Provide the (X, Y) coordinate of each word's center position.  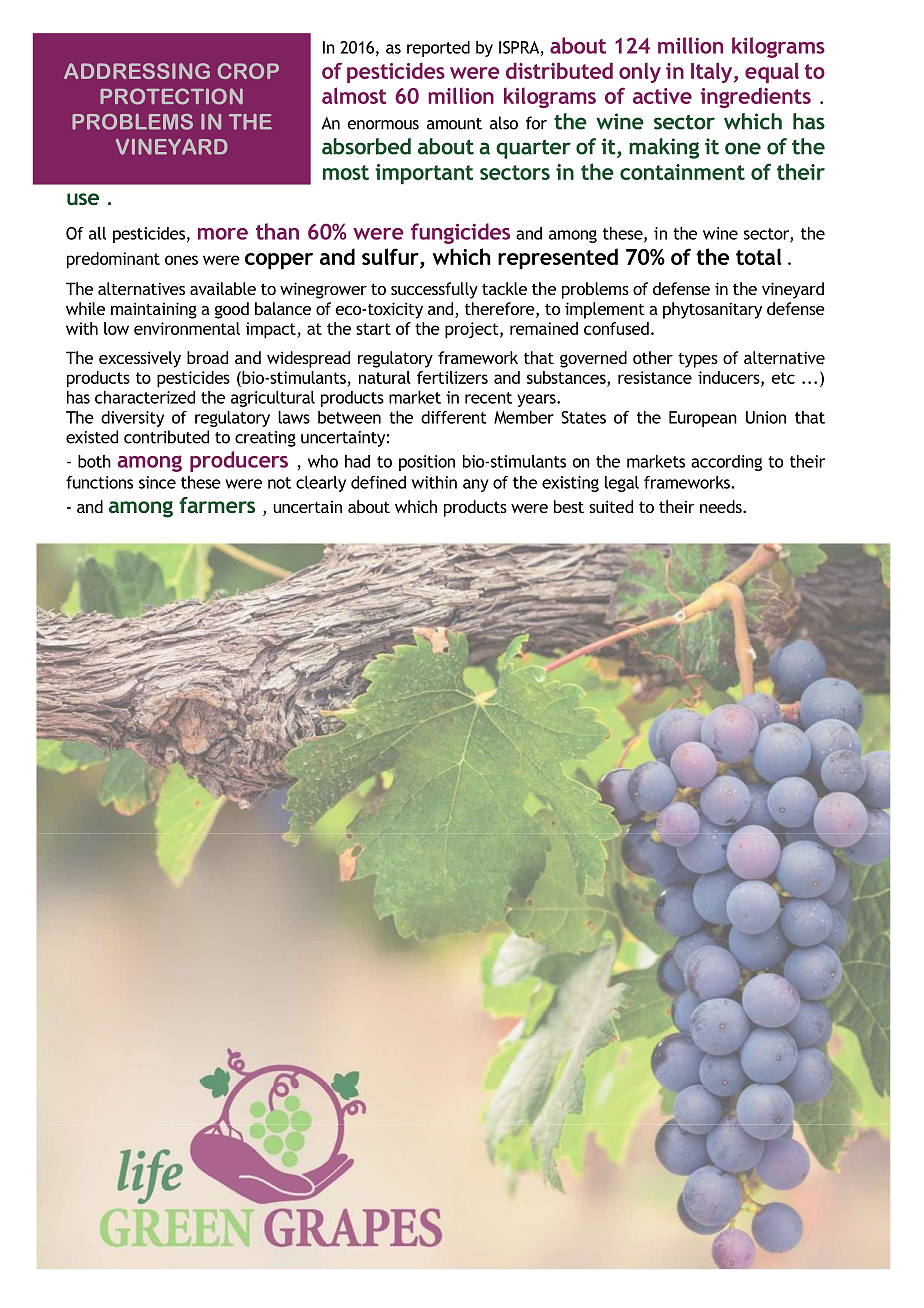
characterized (145, 397)
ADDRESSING (137, 71)
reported (438, 49)
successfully (434, 290)
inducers (730, 378)
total (758, 256)
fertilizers (452, 377)
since (157, 482)
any (476, 485)
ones (181, 260)
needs (722, 506)
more (223, 234)
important (424, 174)
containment (682, 172)
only (640, 72)
